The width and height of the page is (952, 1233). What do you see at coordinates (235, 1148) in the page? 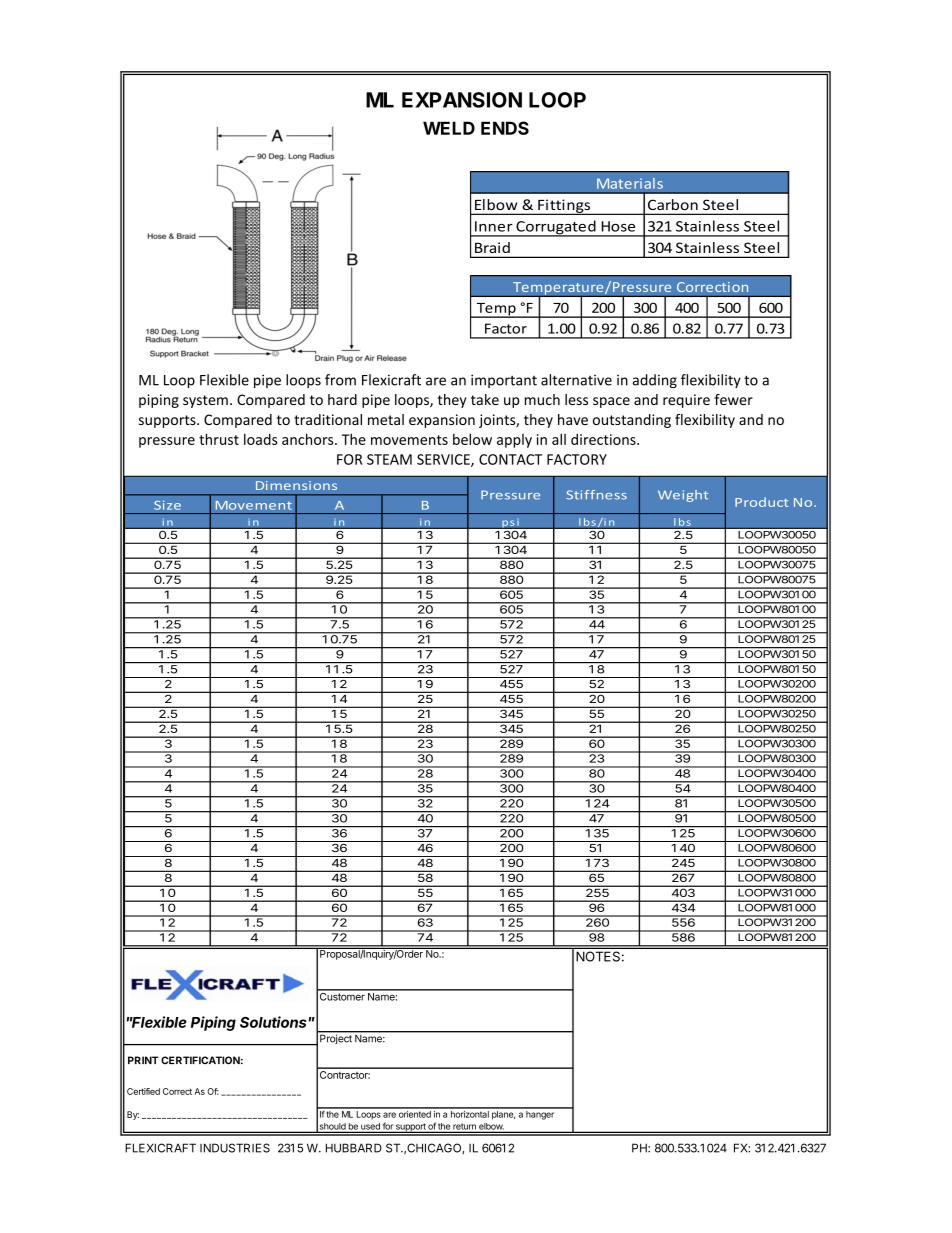
I see `INDUSTRIES` at bounding box center [235, 1148].
